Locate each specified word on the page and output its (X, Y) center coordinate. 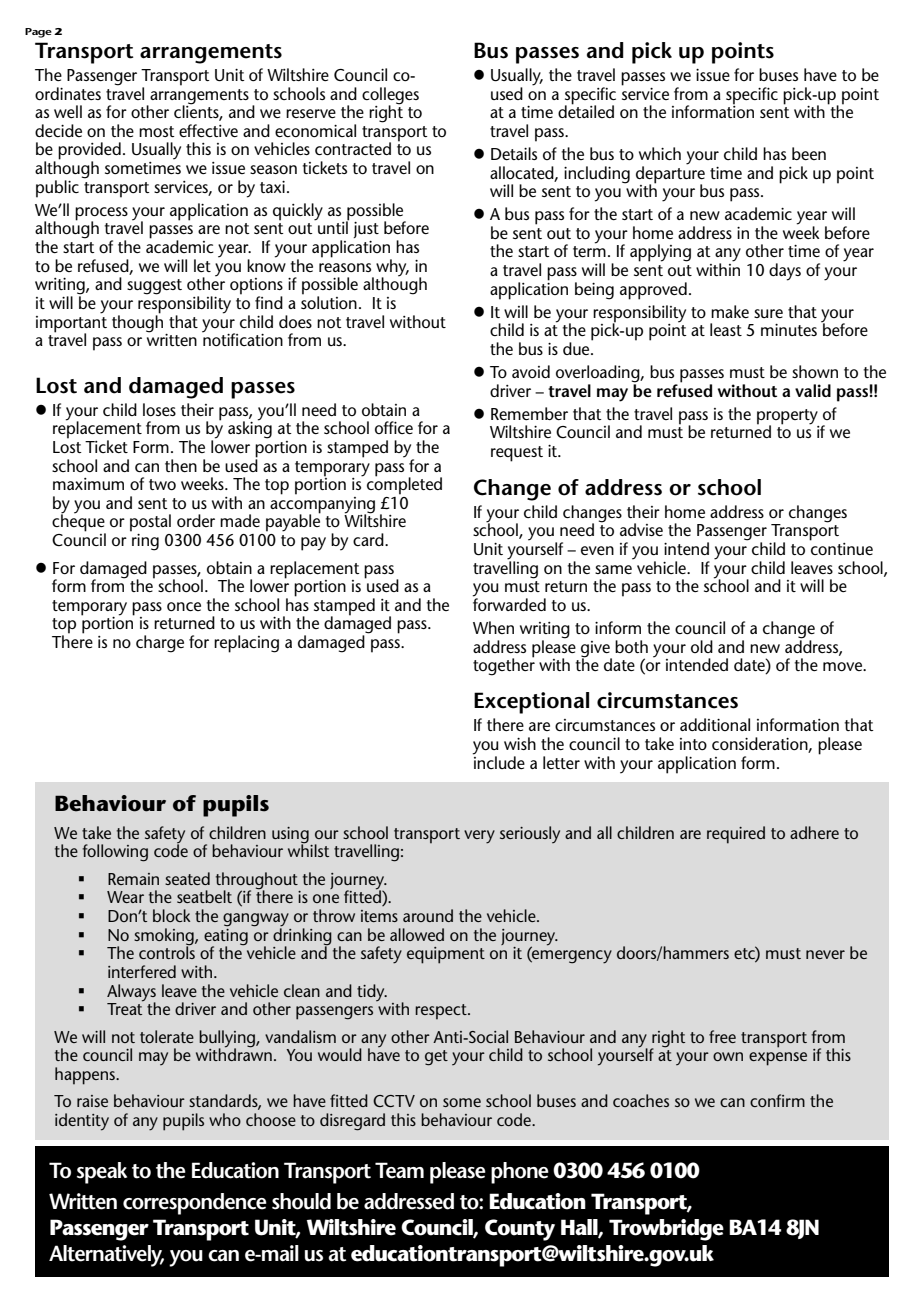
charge (160, 644)
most (157, 131)
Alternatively (106, 1256)
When (493, 627)
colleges (390, 96)
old (702, 646)
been (809, 153)
